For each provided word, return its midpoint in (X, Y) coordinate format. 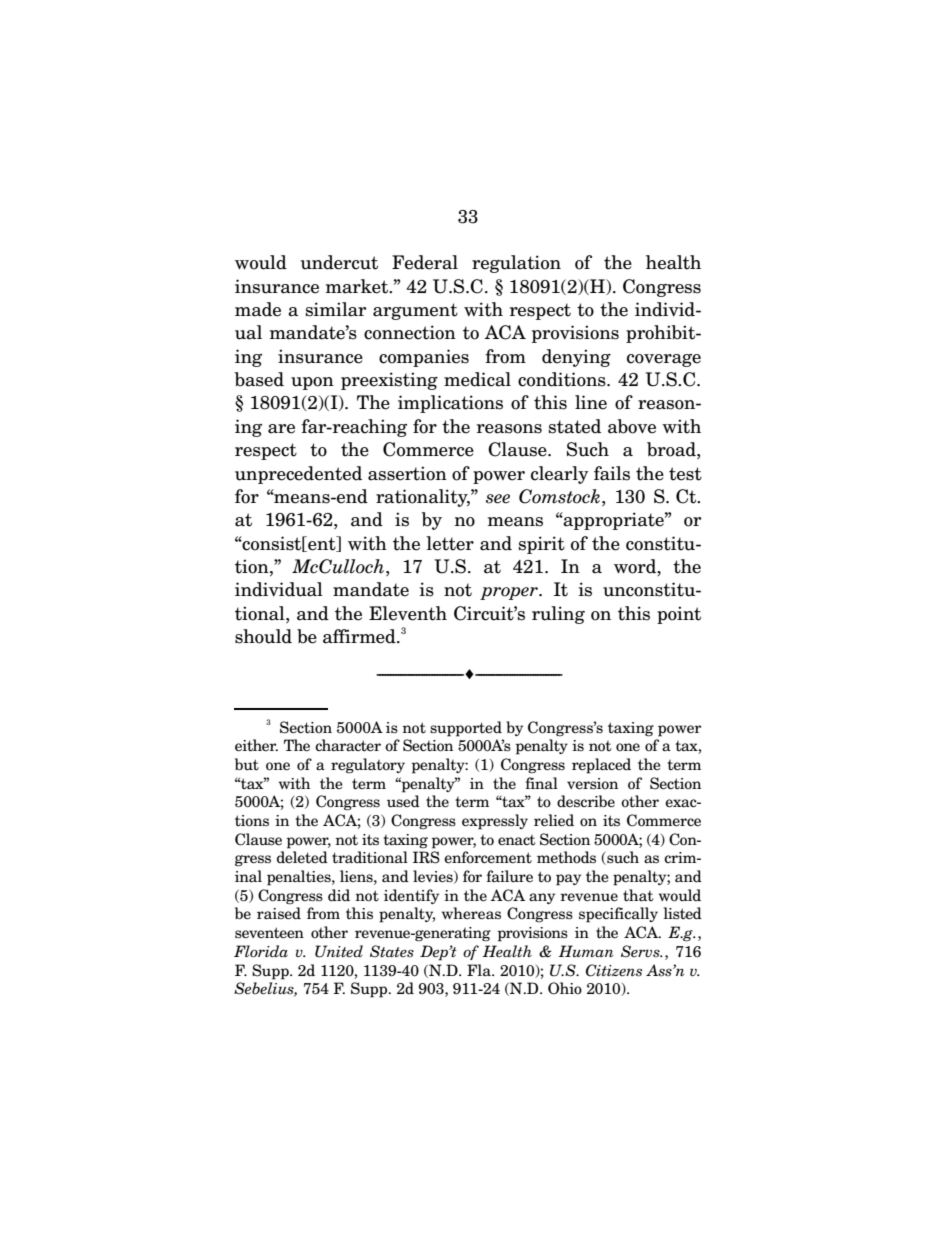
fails (612, 473)
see (498, 499)
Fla (480, 970)
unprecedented (298, 475)
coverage (664, 360)
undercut (339, 262)
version (592, 784)
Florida (261, 951)
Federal (425, 262)
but (247, 764)
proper (510, 593)
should (263, 636)
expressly (495, 822)
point (679, 615)
